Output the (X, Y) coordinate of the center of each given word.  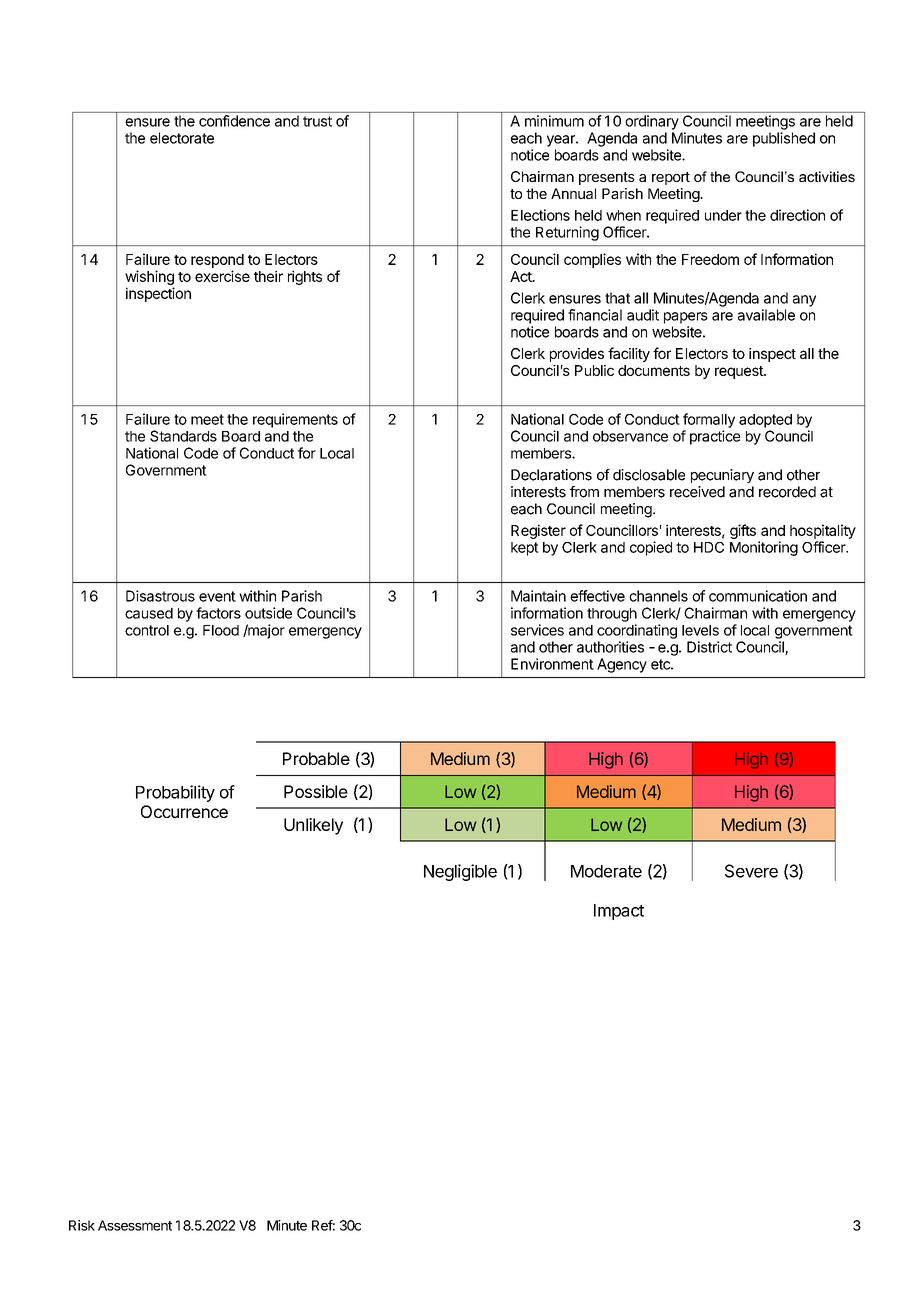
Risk (82, 1225)
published (784, 139)
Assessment (135, 1225)
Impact (619, 912)
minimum (554, 121)
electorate (182, 138)
